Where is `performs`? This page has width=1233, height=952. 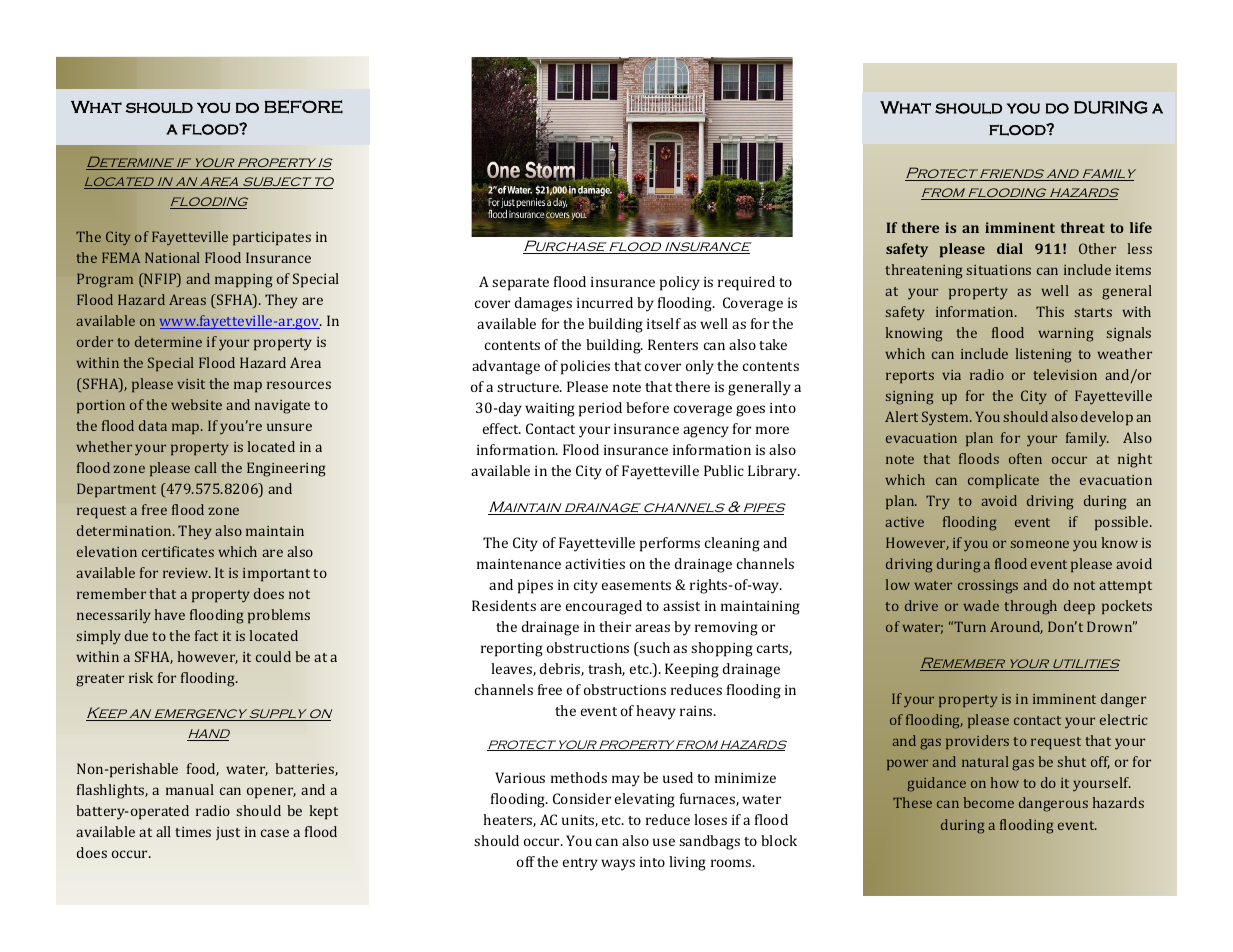 performs is located at coordinates (670, 544).
